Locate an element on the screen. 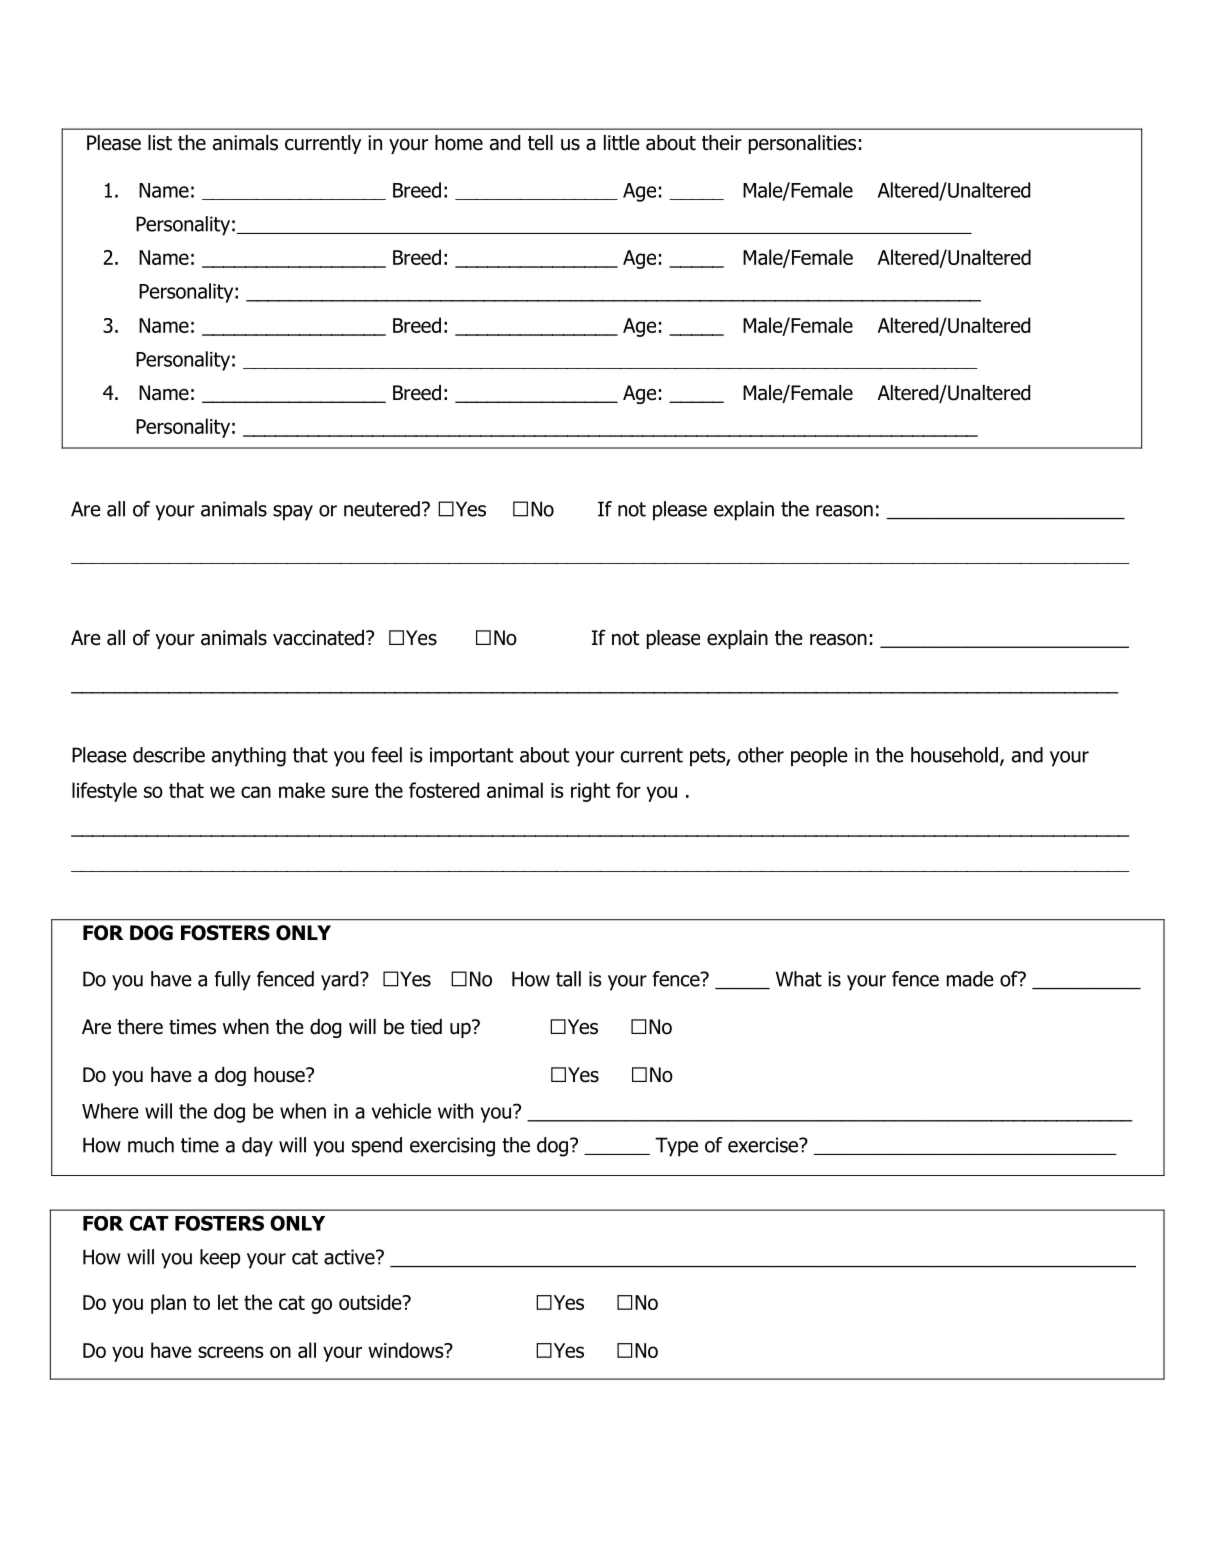  important is located at coordinates (471, 757).
